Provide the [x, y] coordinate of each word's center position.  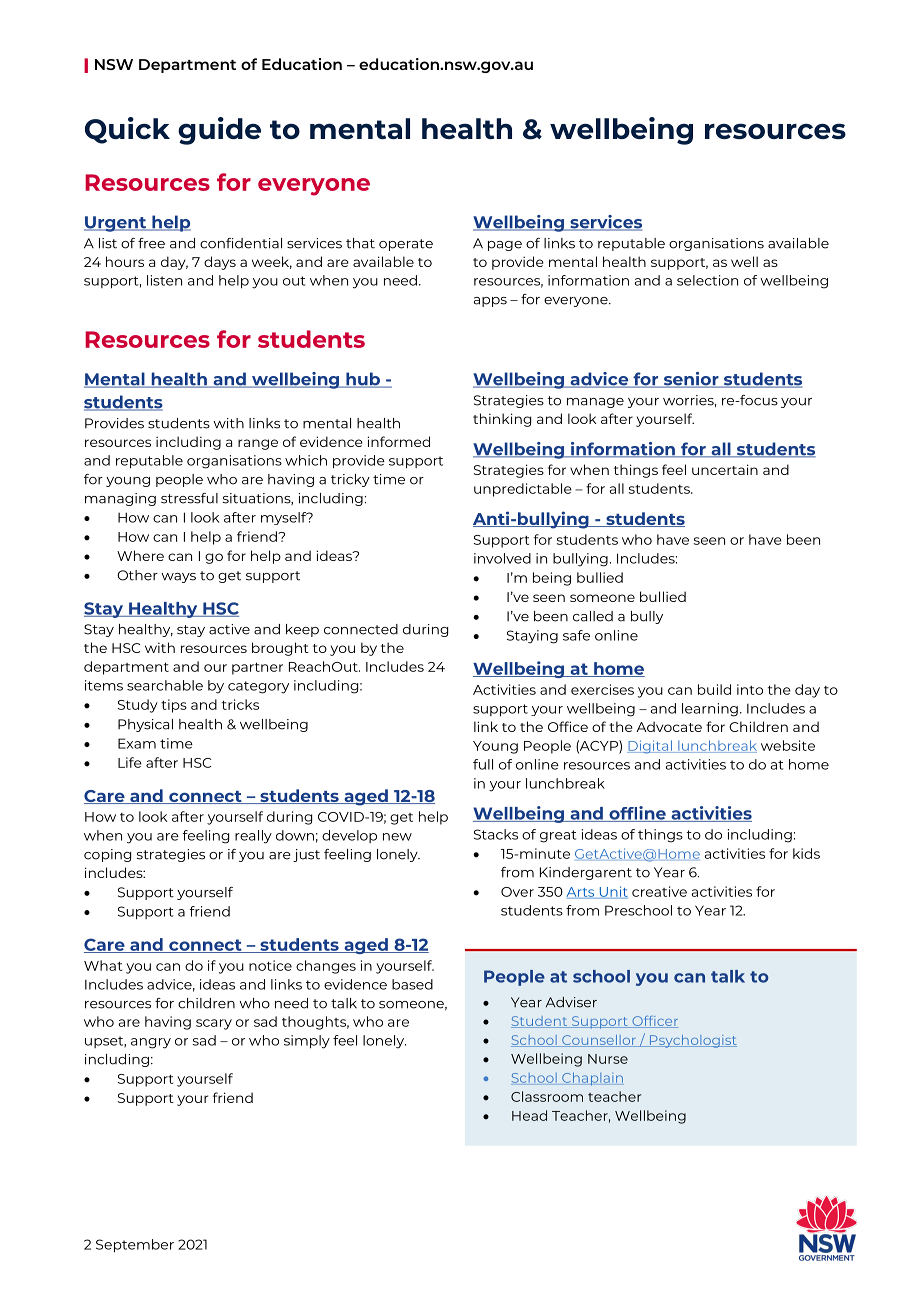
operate [406, 245]
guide [219, 131]
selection [707, 280]
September [135, 1246]
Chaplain [592, 1078]
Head [529, 1115]
